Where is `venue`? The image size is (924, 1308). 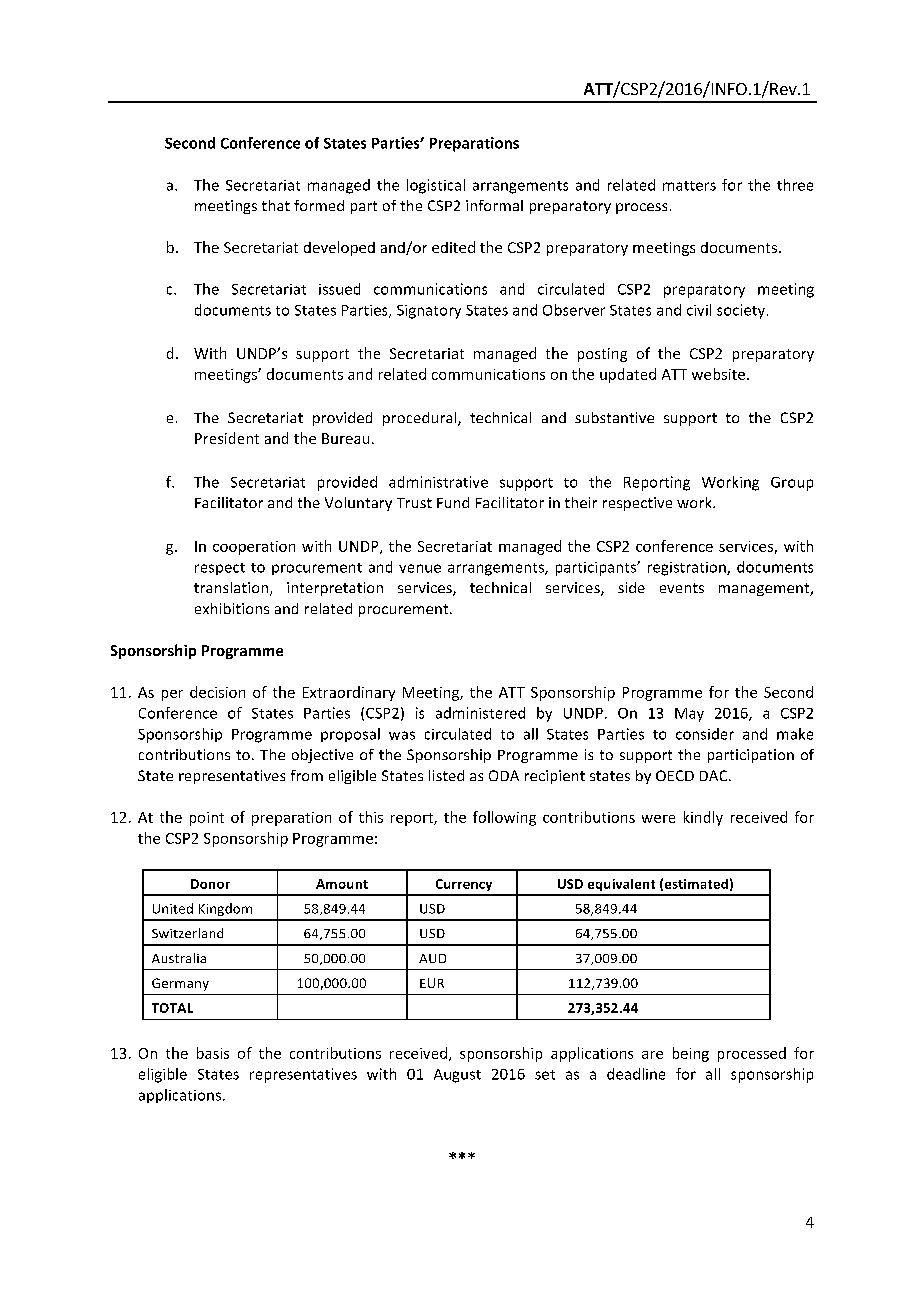
venue is located at coordinates (420, 568).
